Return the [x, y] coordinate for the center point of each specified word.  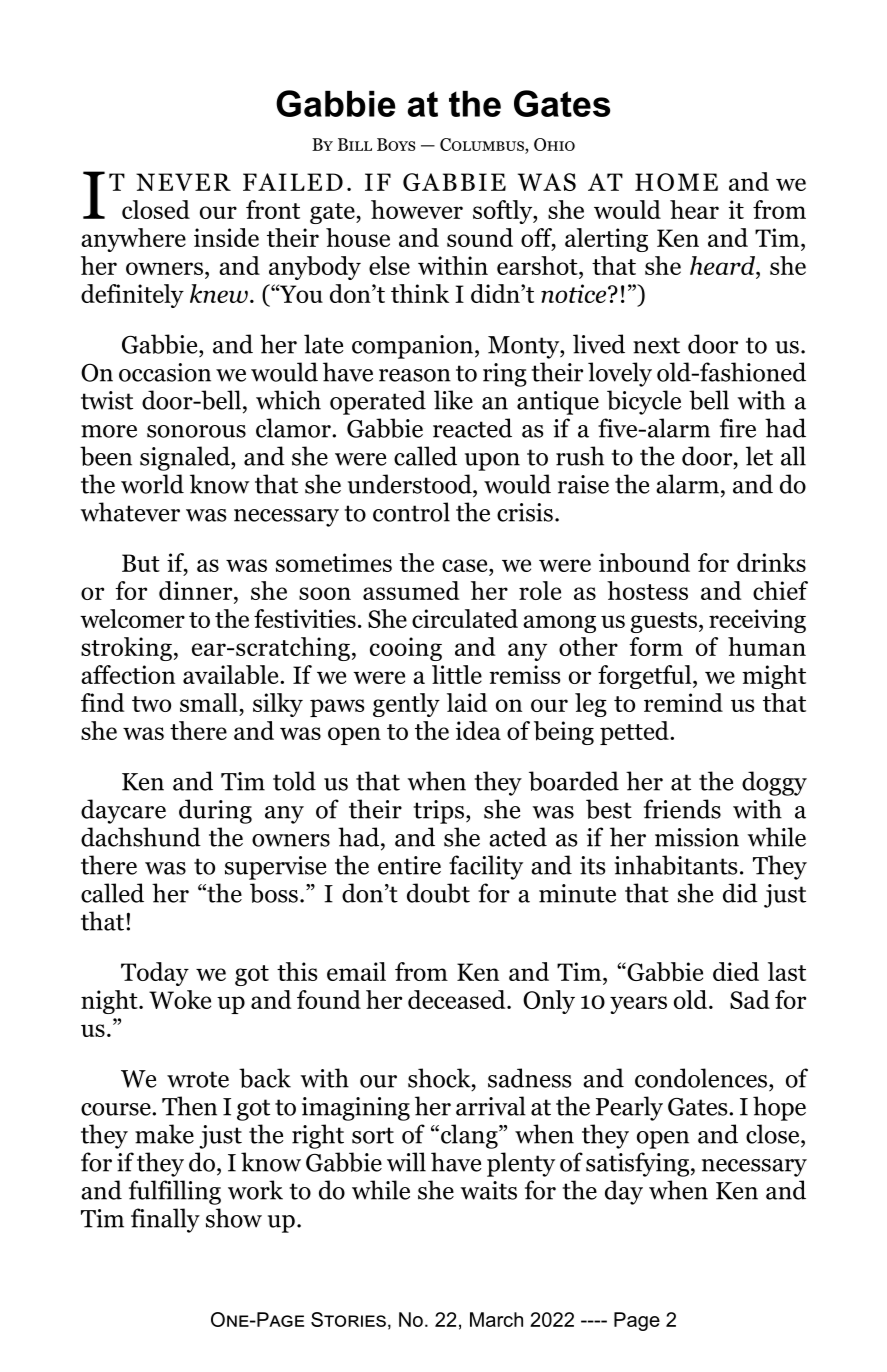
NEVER [183, 182]
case [466, 565]
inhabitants [675, 865]
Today [155, 974]
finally [165, 1220]
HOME [676, 182]
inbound [644, 562]
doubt [438, 893]
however [417, 209]
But [141, 563]
